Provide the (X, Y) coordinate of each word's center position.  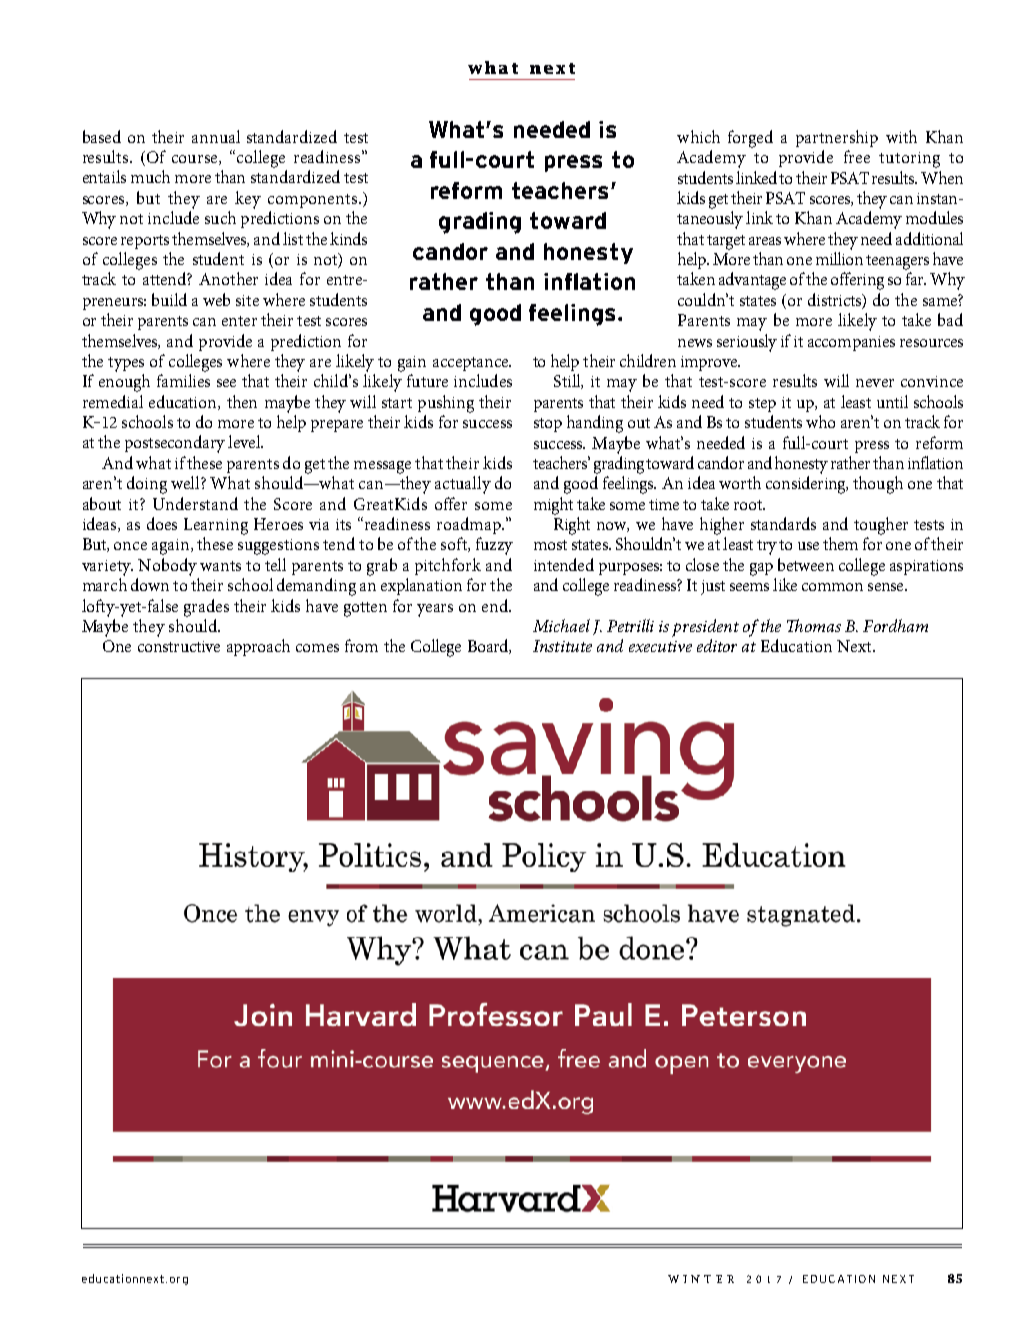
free (857, 156)
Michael (561, 625)
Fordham (895, 625)
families (183, 380)
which (698, 136)
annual (216, 136)
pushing (446, 404)
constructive (179, 646)
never (875, 383)
